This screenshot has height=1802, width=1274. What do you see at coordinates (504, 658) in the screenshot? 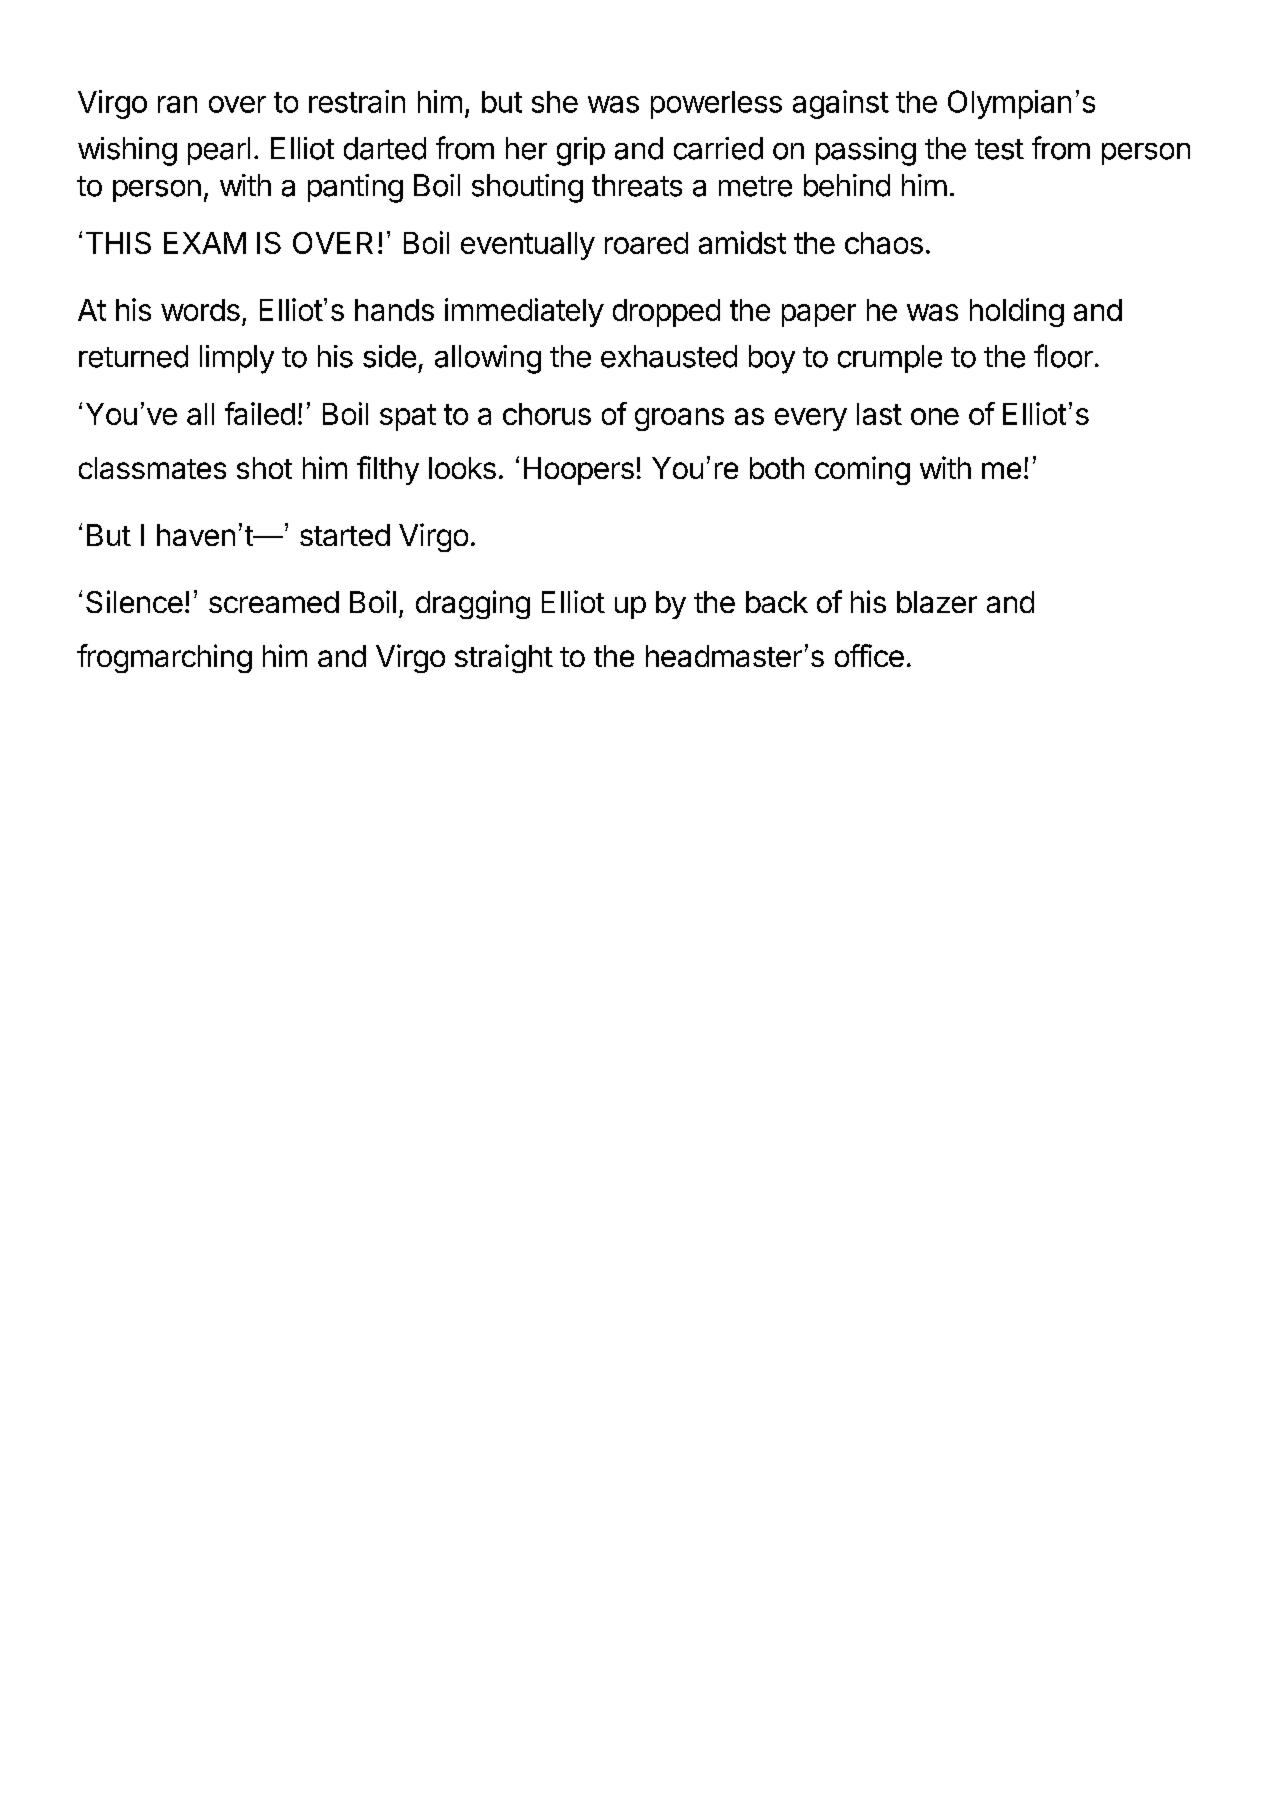
I see `straight` at bounding box center [504, 658].
